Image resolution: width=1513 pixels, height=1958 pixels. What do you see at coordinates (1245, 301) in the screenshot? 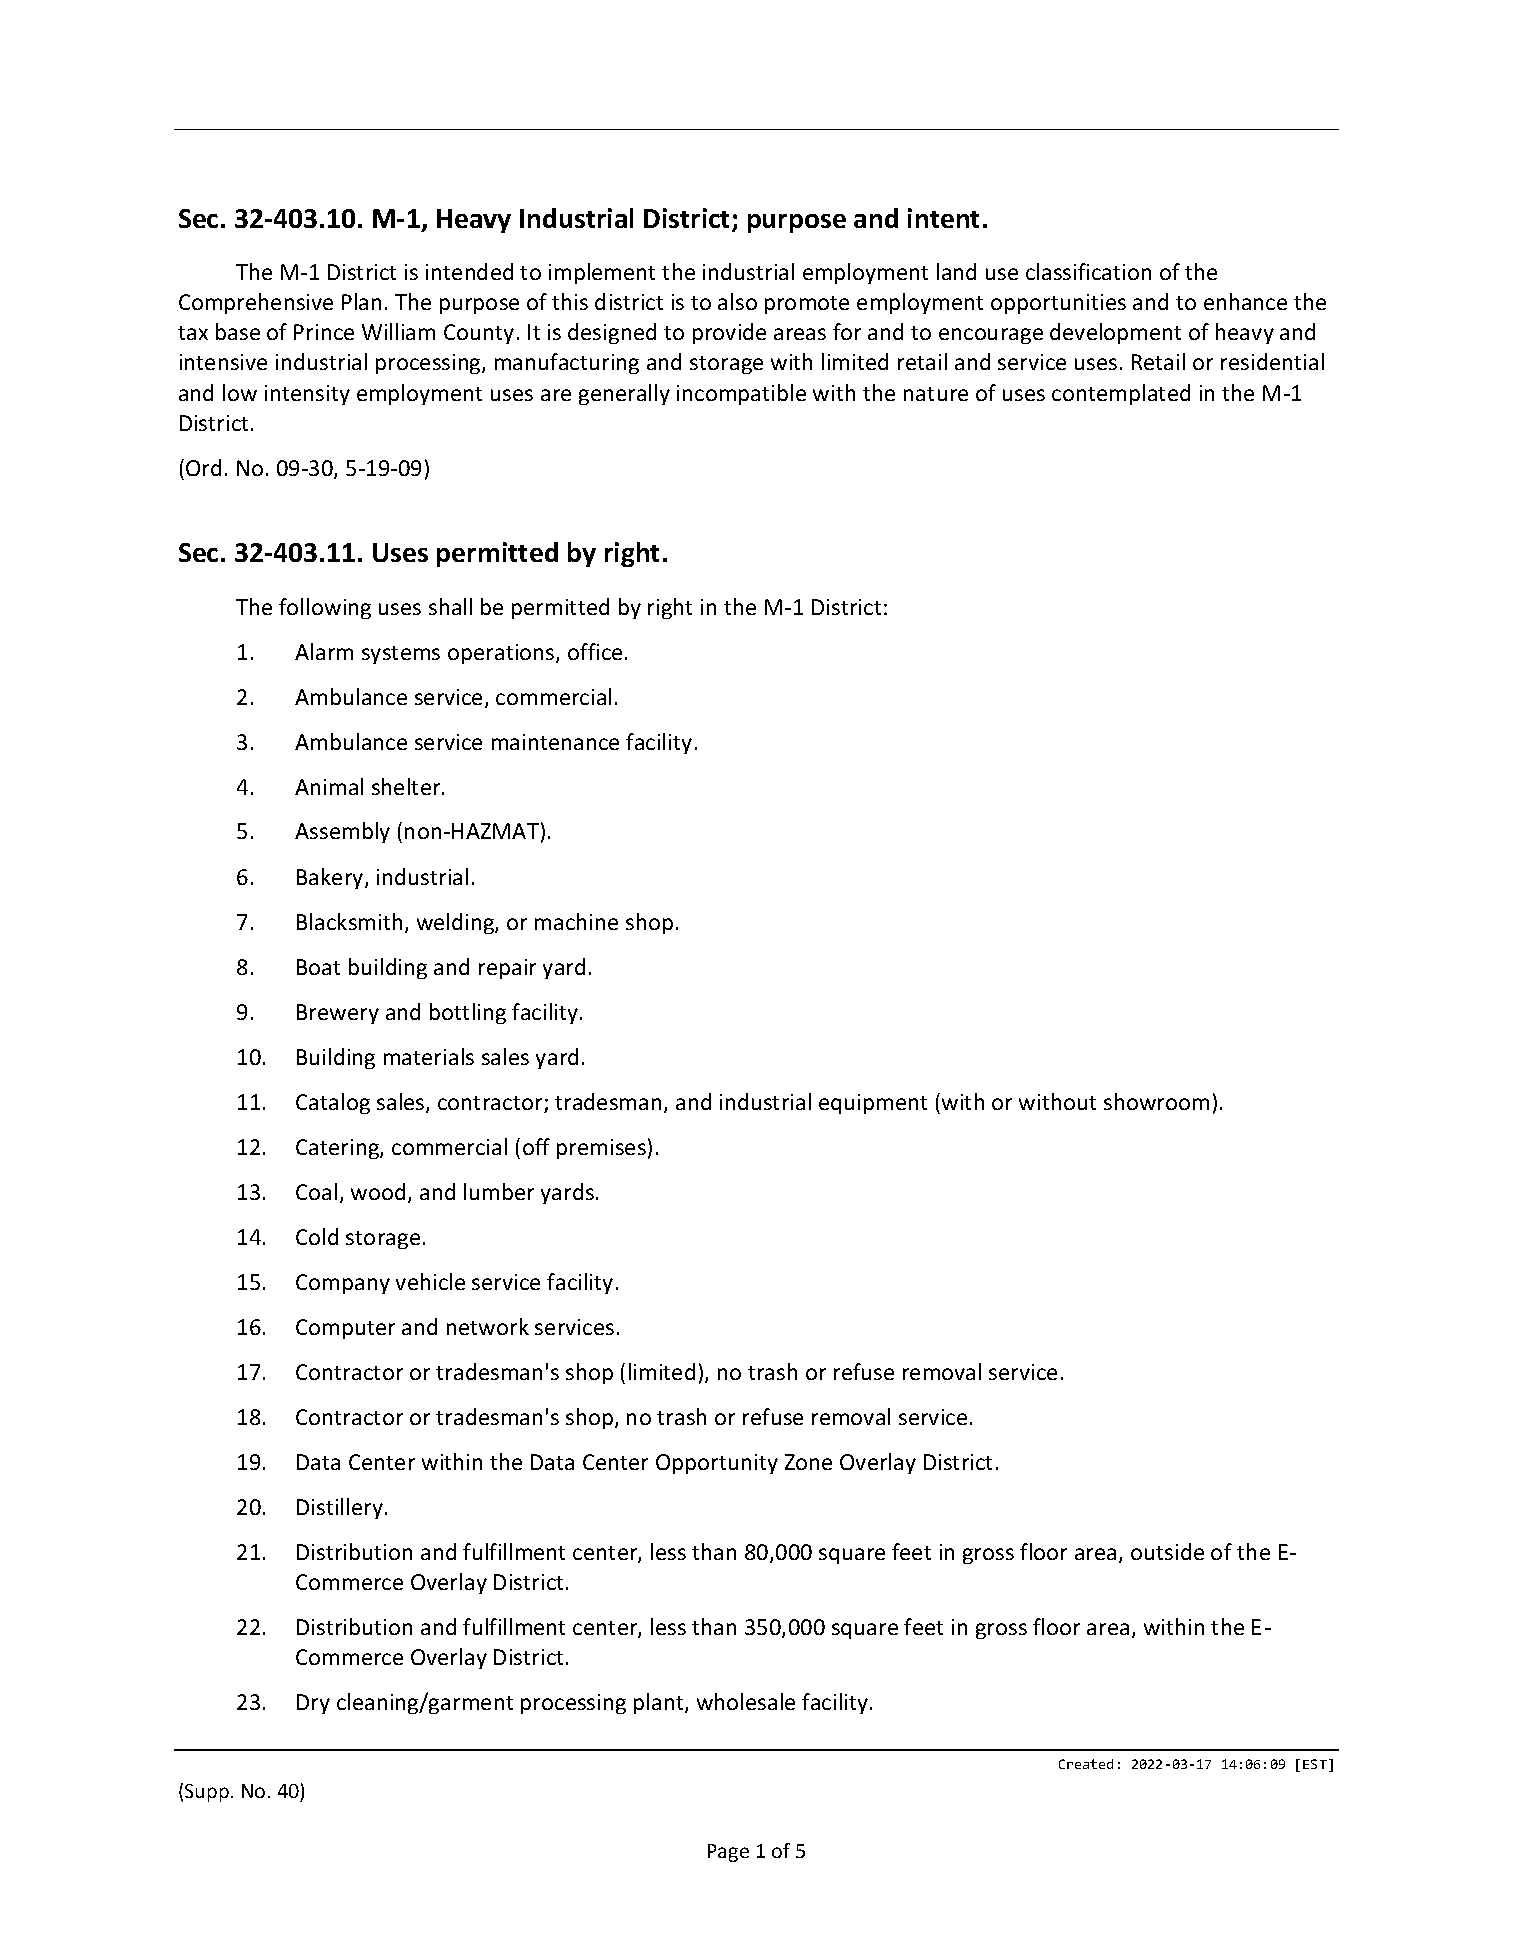
I see `enhance` at bounding box center [1245, 301].
